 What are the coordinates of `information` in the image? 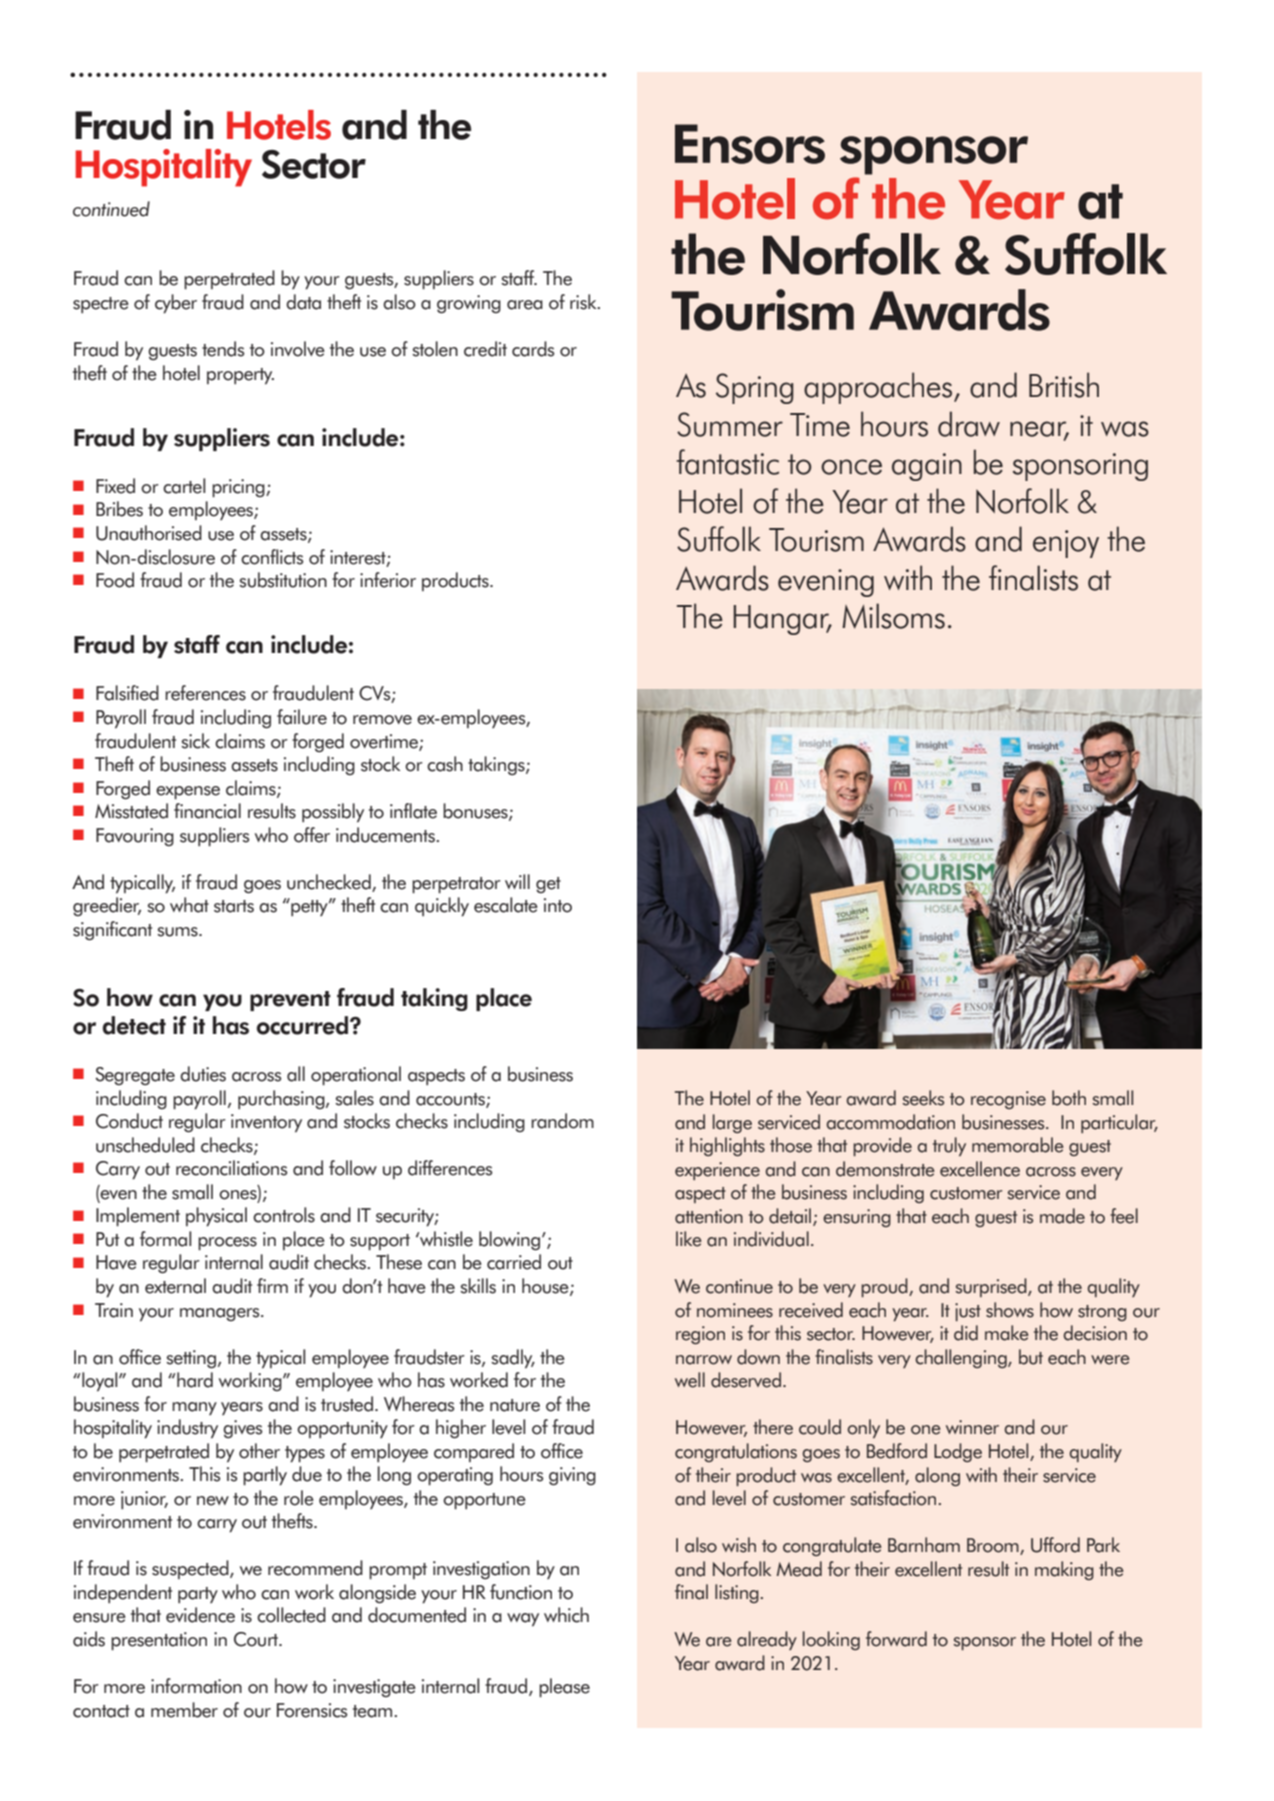 It's located at (196, 1686).
